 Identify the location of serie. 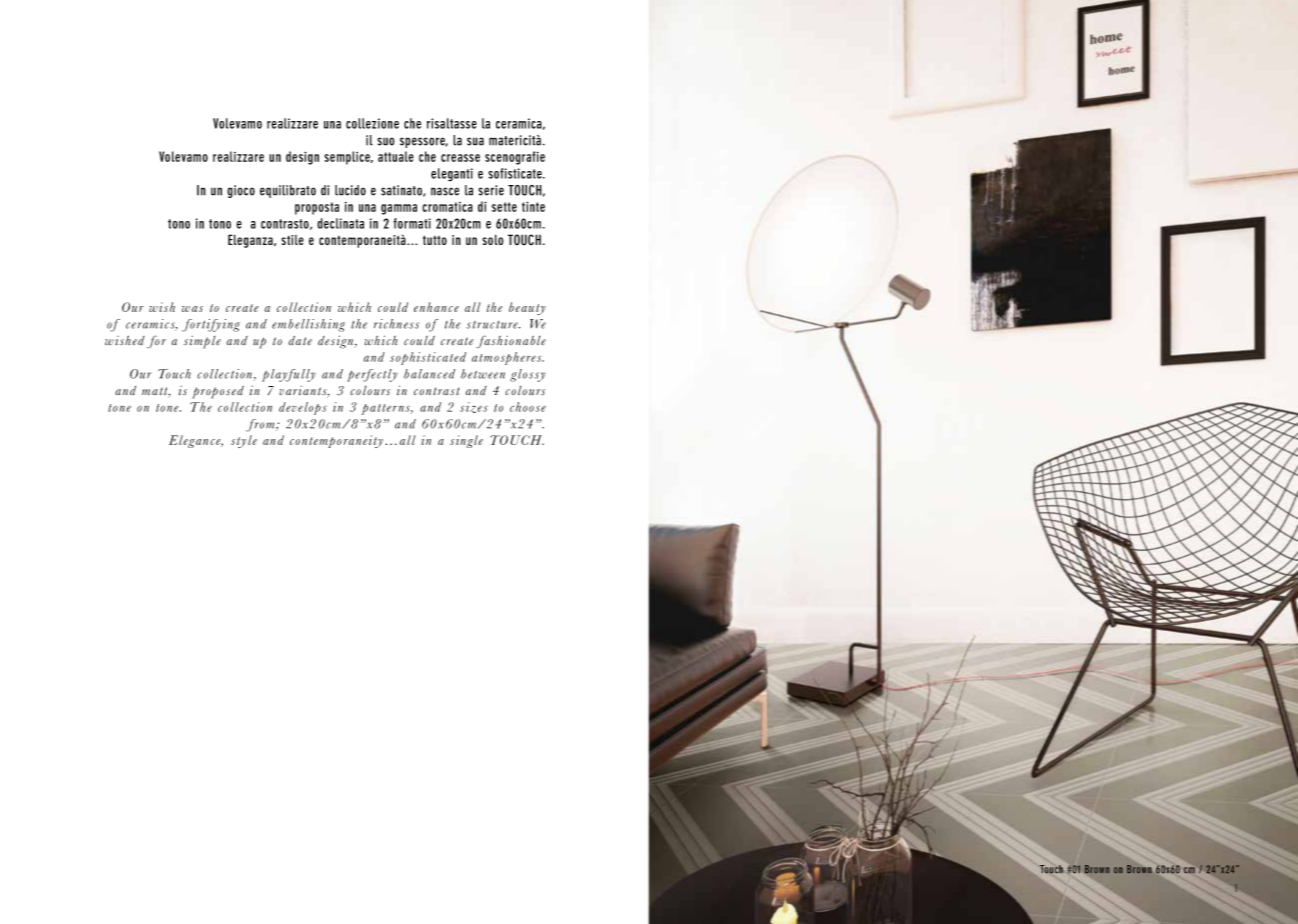
(491, 190).
